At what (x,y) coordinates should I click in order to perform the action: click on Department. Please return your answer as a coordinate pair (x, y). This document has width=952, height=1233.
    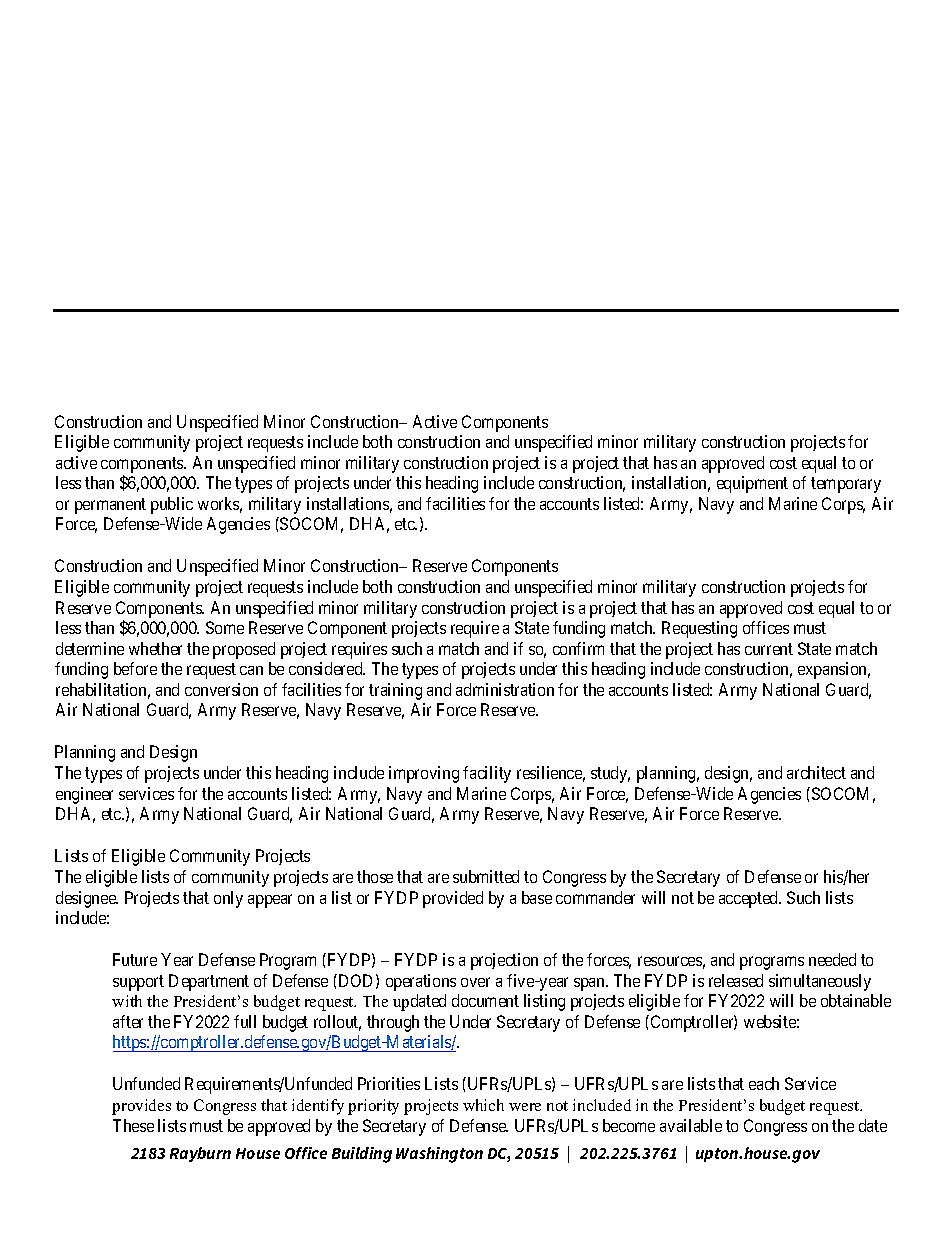
    Looking at the image, I should click on (209, 982).
